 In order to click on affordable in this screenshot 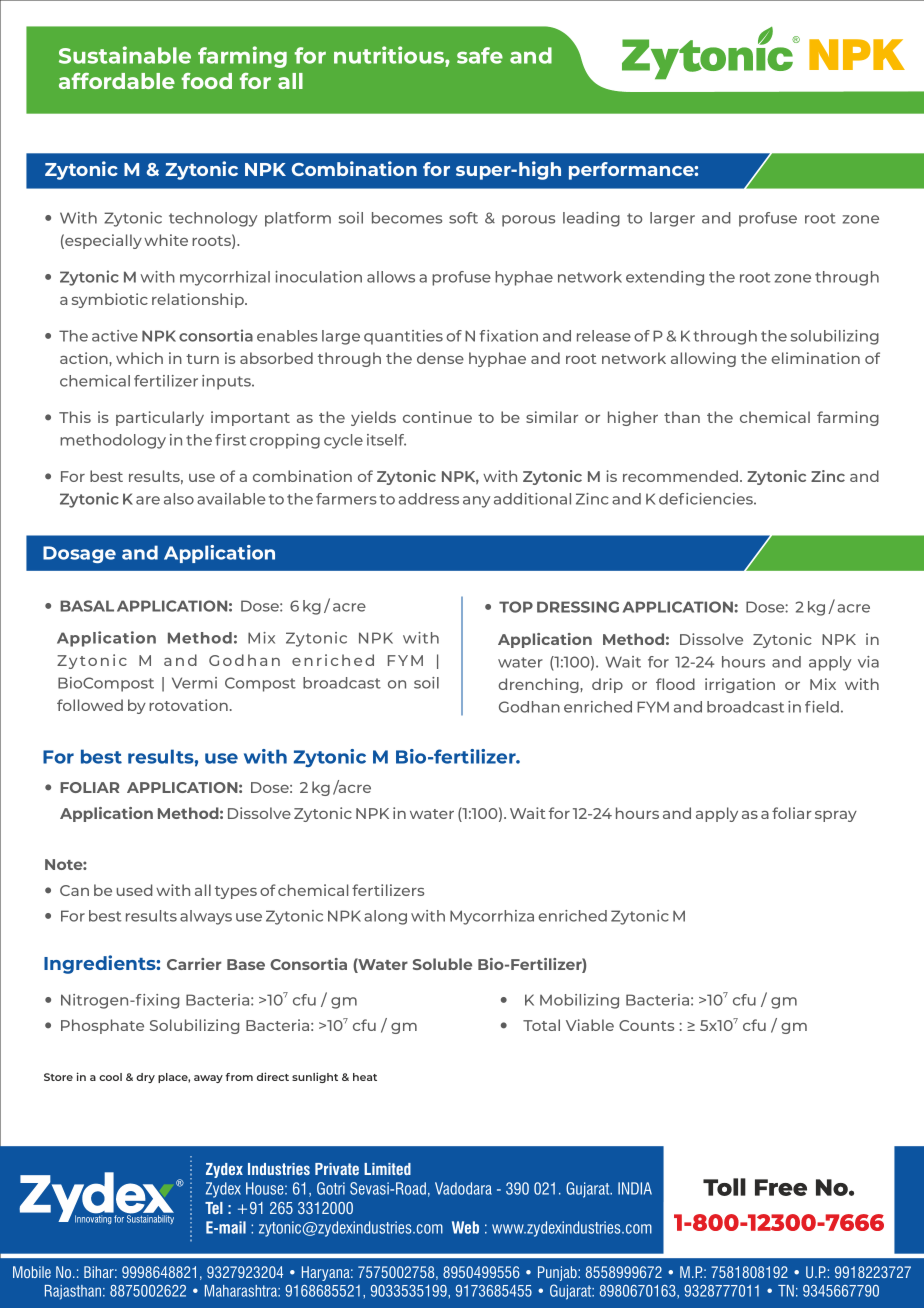, I will do `click(117, 81)`.
